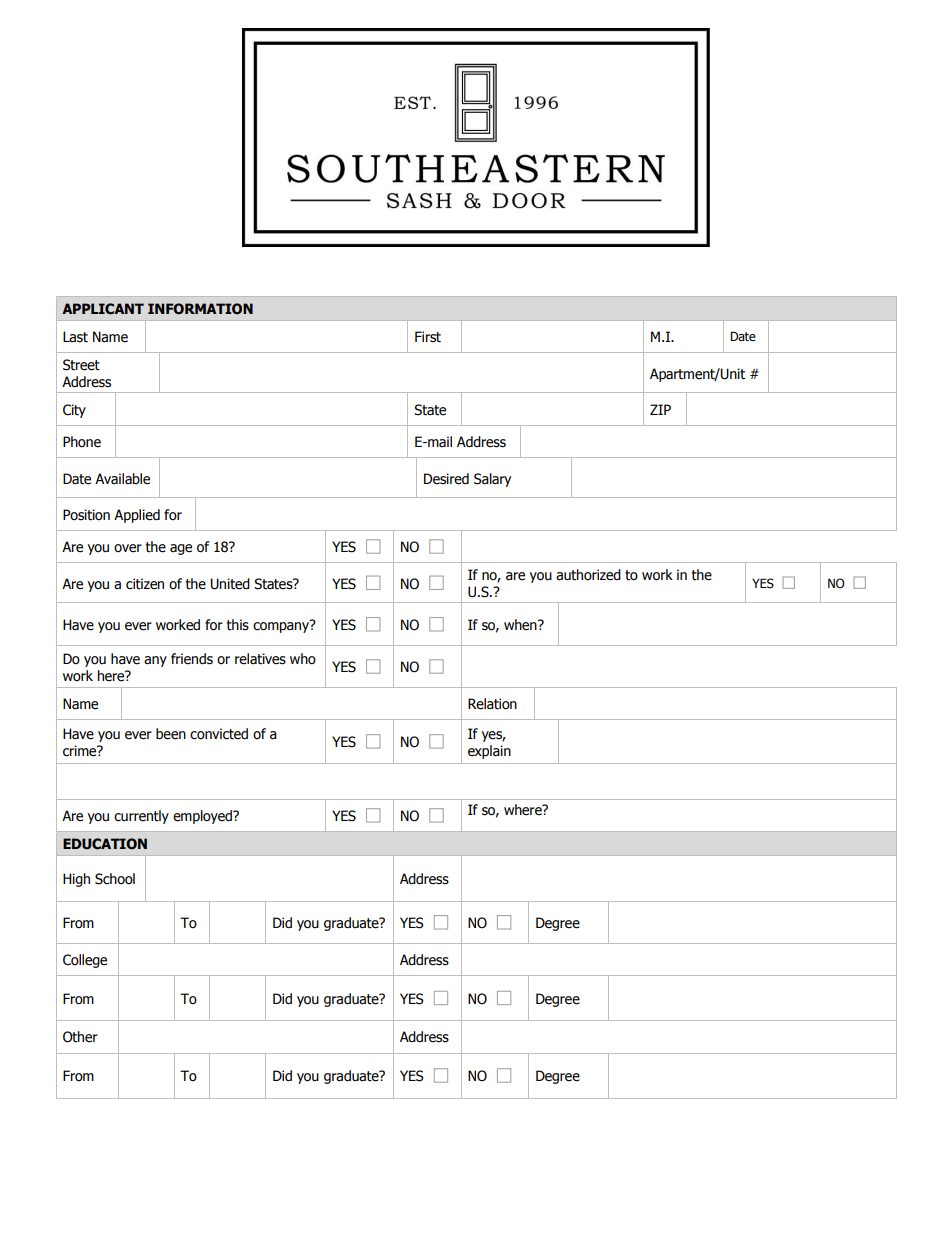  Describe the element at coordinates (141, 817) in the screenshot. I see `currently` at that location.
